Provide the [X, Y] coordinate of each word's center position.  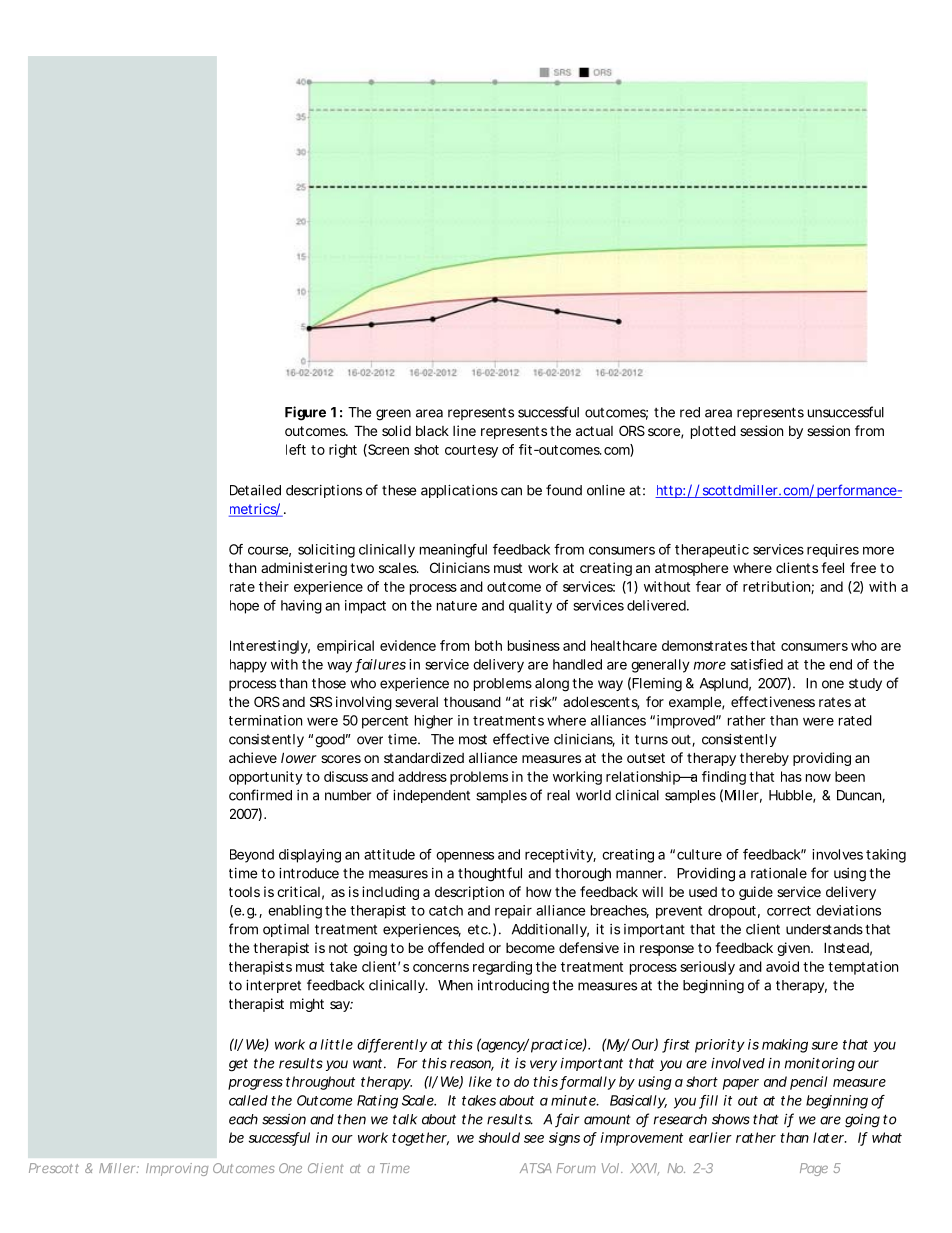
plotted [713, 432]
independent [431, 796]
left [296, 449]
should [499, 1137]
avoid [782, 966]
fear [708, 586]
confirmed [260, 795]
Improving [177, 1169]
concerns [441, 968]
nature [457, 606]
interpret [273, 986]
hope [244, 607]
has [791, 776]
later [830, 1137]
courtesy [471, 451]
